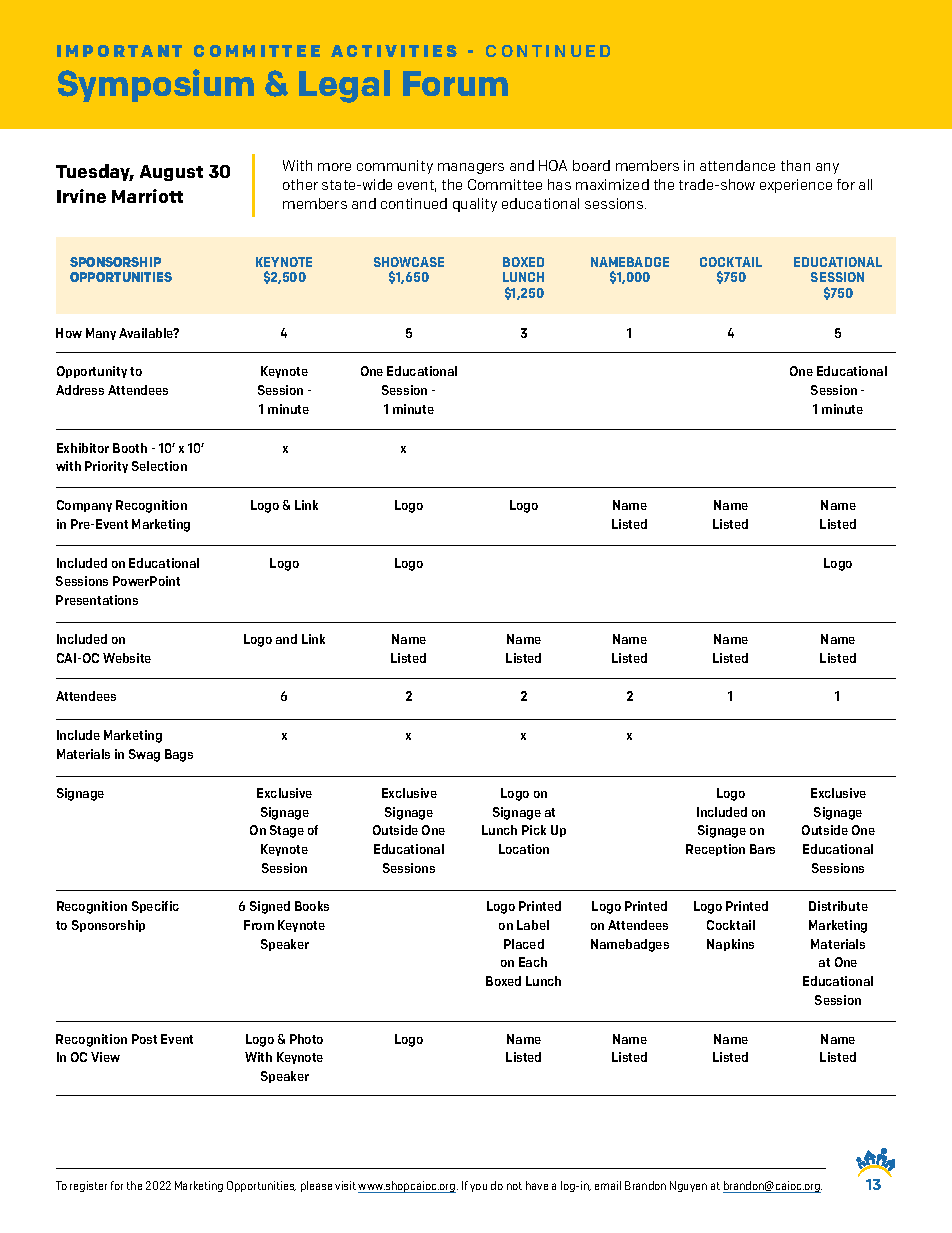  Describe the element at coordinates (130, 448) in the document. I see `Booth` at that location.
